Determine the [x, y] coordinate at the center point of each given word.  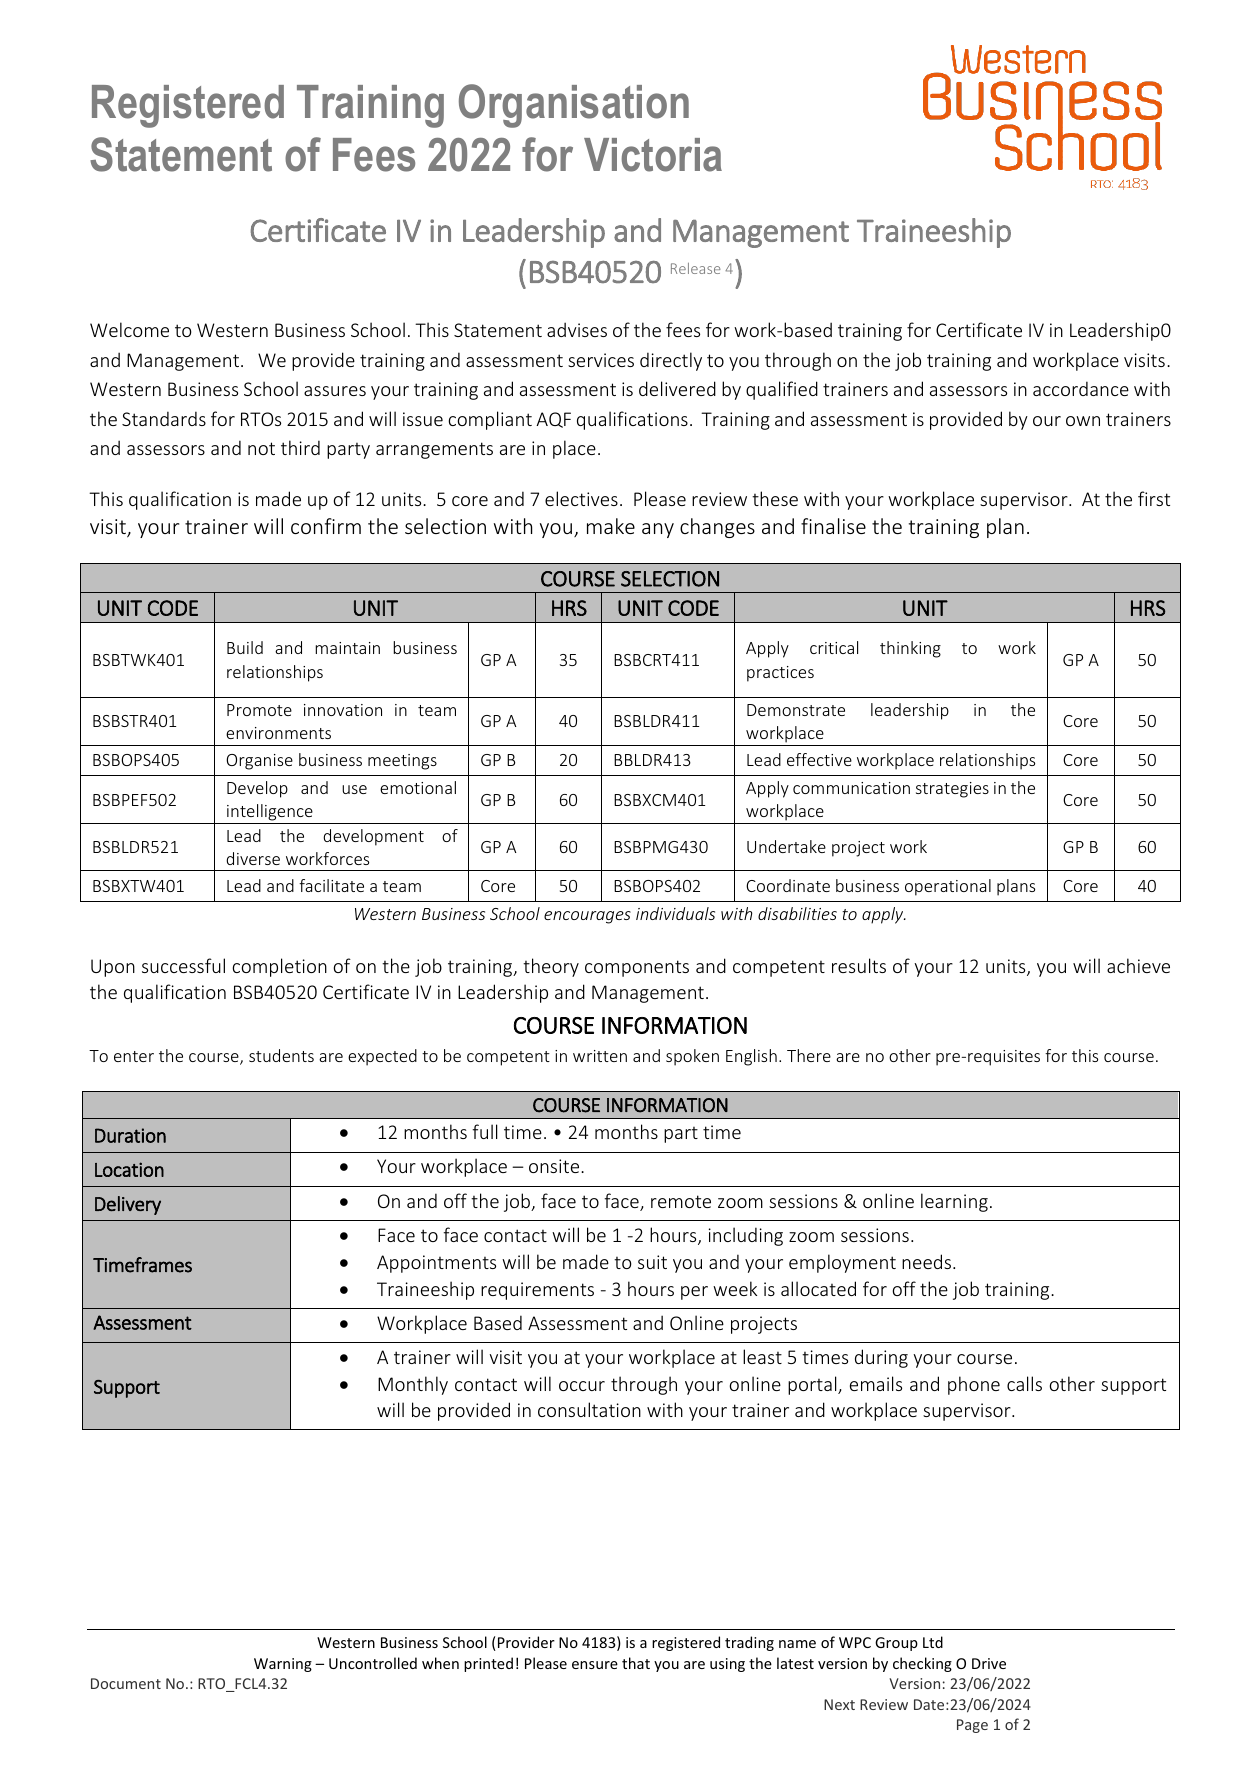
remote [681, 1201]
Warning [283, 1665]
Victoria [653, 155]
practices [780, 674]
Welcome [129, 329]
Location [129, 1169]
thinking [910, 649]
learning [954, 1202]
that [636, 1663]
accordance [1081, 388]
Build [245, 647]
